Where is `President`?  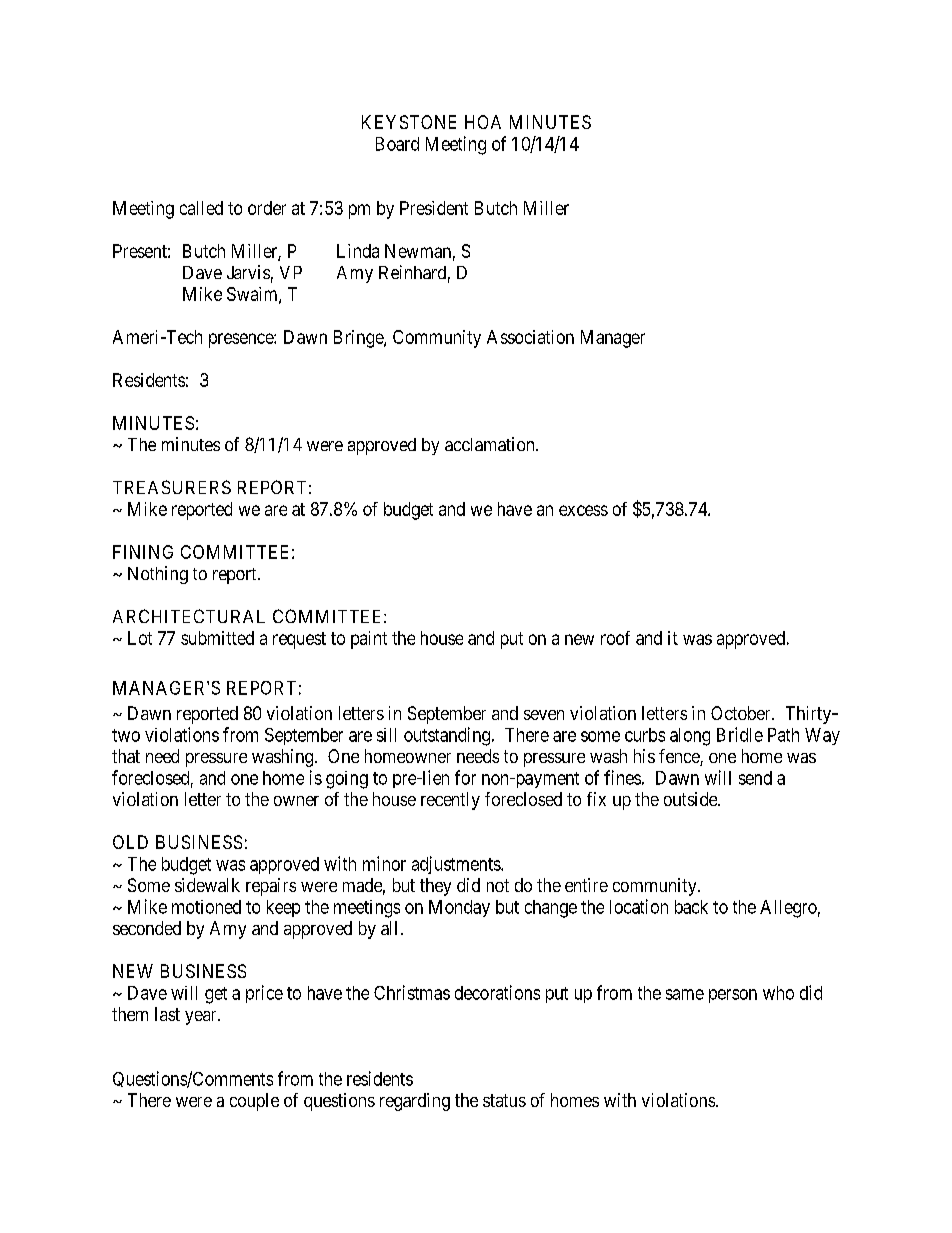
President is located at coordinates (434, 208).
